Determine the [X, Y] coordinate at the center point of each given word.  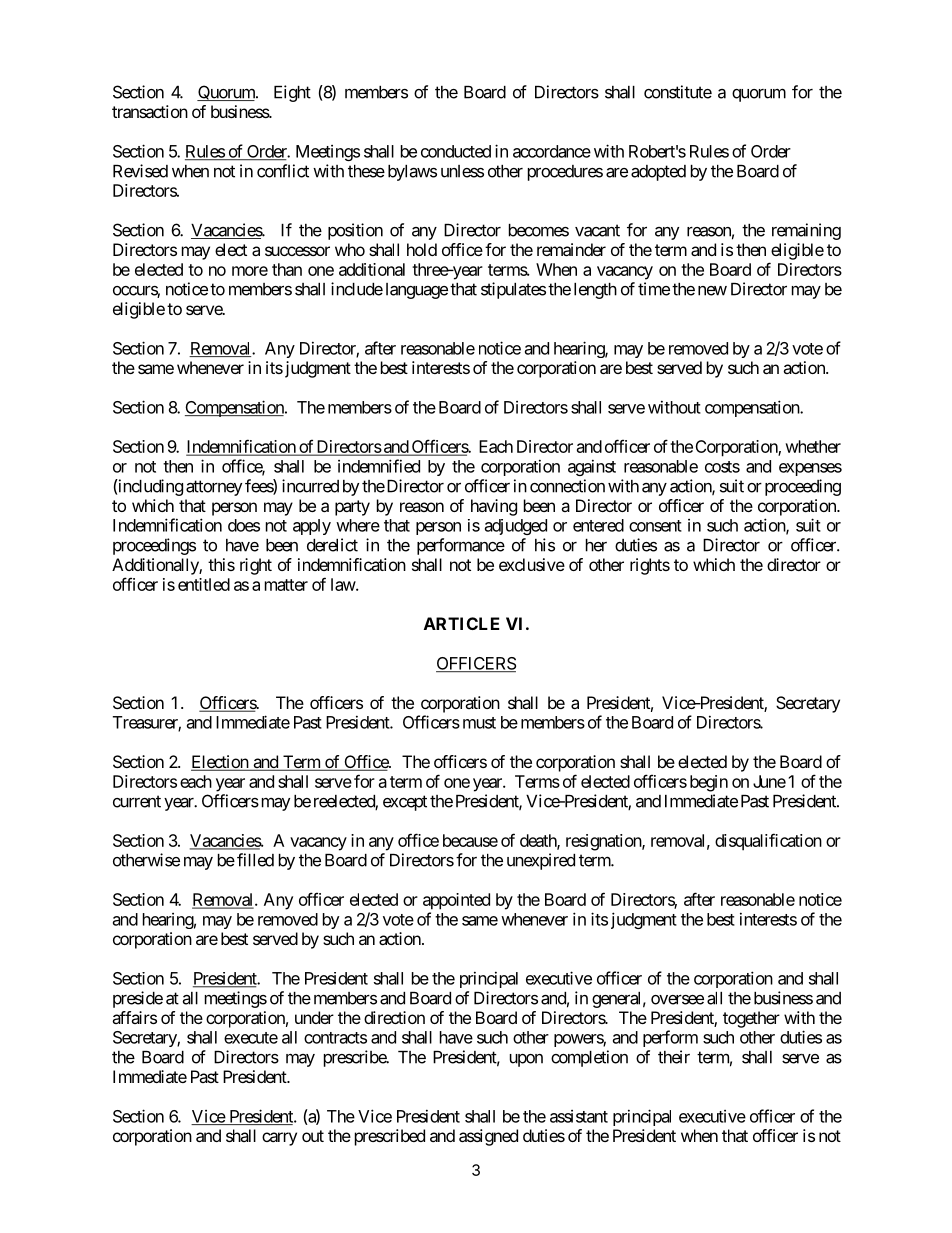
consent [655, 526]
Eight [292, 93]
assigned [488, 1137]
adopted [658, 173]
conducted [456, 151]
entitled [204, 584]
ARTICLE [462, 623]
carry [279, 1139]
